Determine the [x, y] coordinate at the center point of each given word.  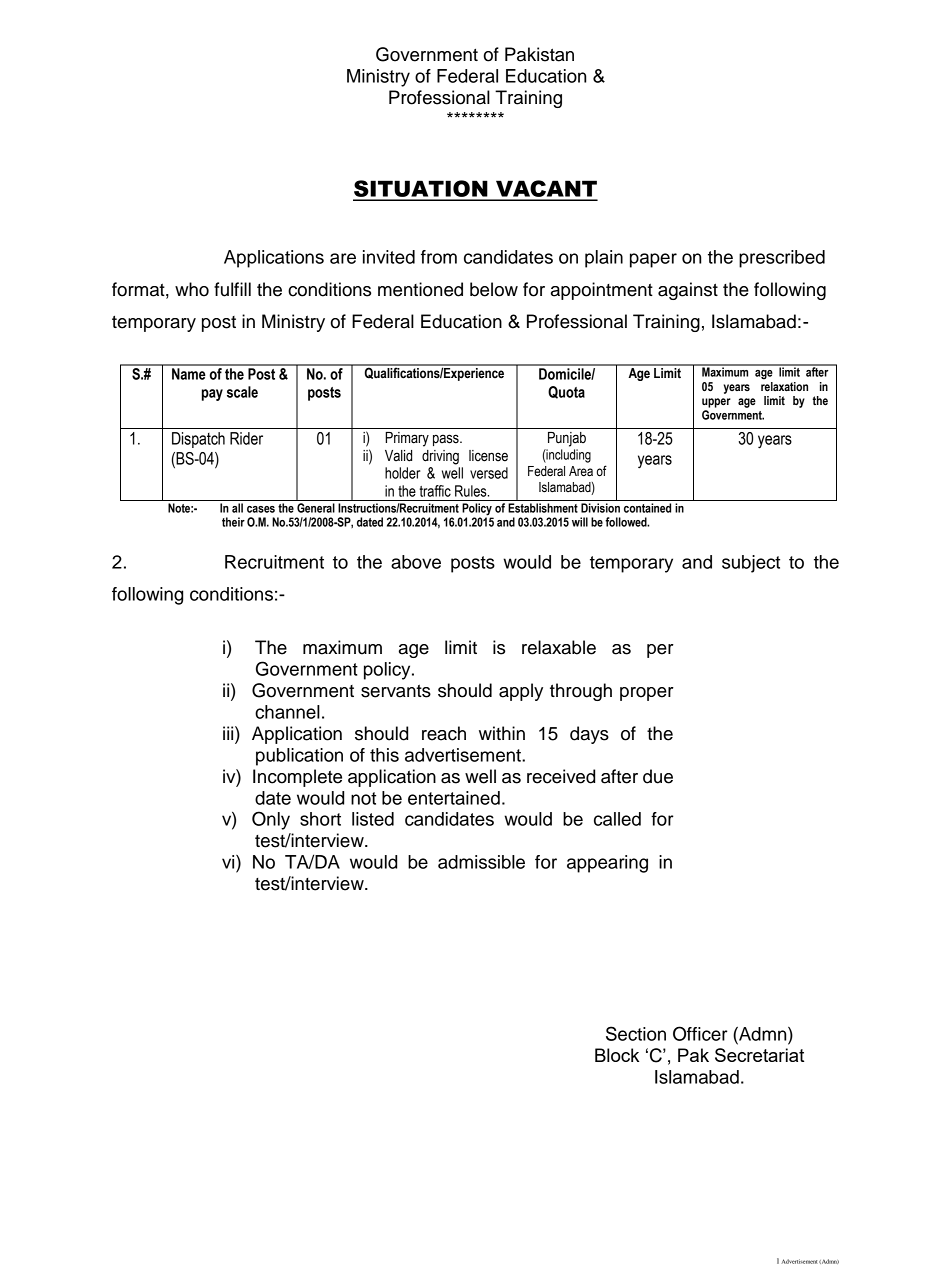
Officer [700, 1033]
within [502, 733]
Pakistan [539, 54]
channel [287, 712]
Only [271, 820]
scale [242, 392]
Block [617, 1055]
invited [389, 257]
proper [647, 694]
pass [447, 440]
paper [653, 260]
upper [716, 403]
